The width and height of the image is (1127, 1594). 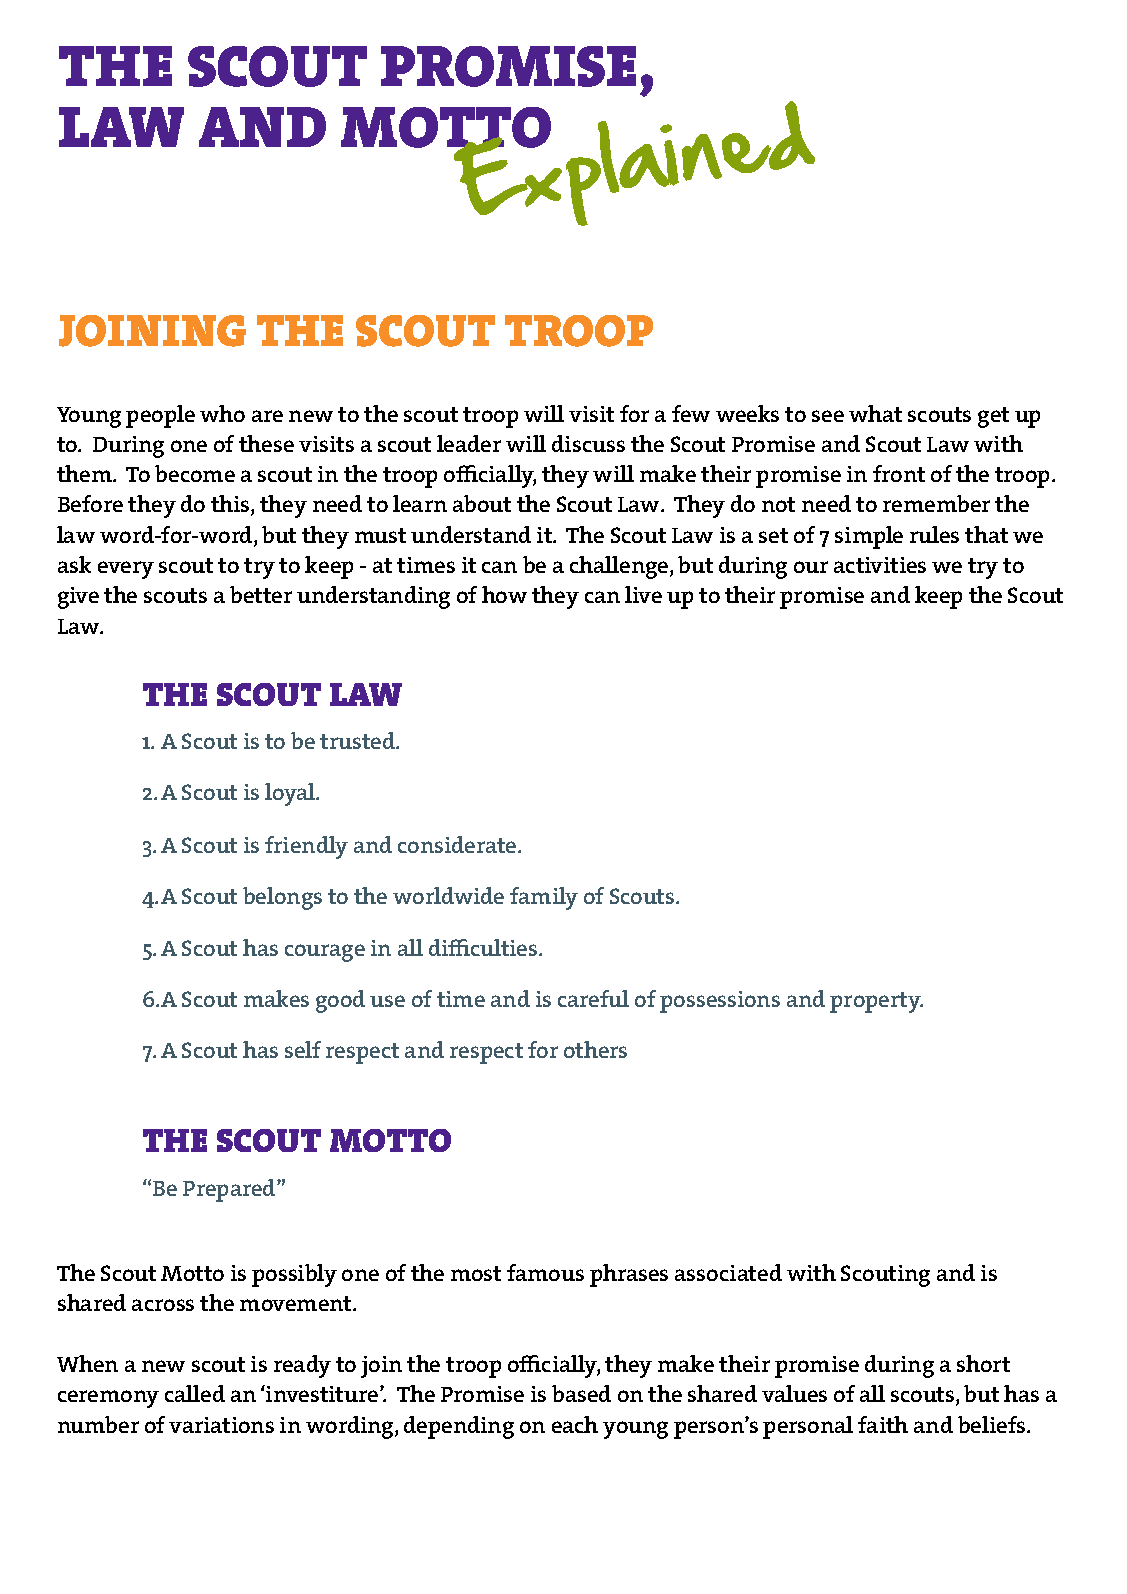 What do you see at coordinates (880, 565) in the image?
I see `activities` at bounding box center [880, 565].
